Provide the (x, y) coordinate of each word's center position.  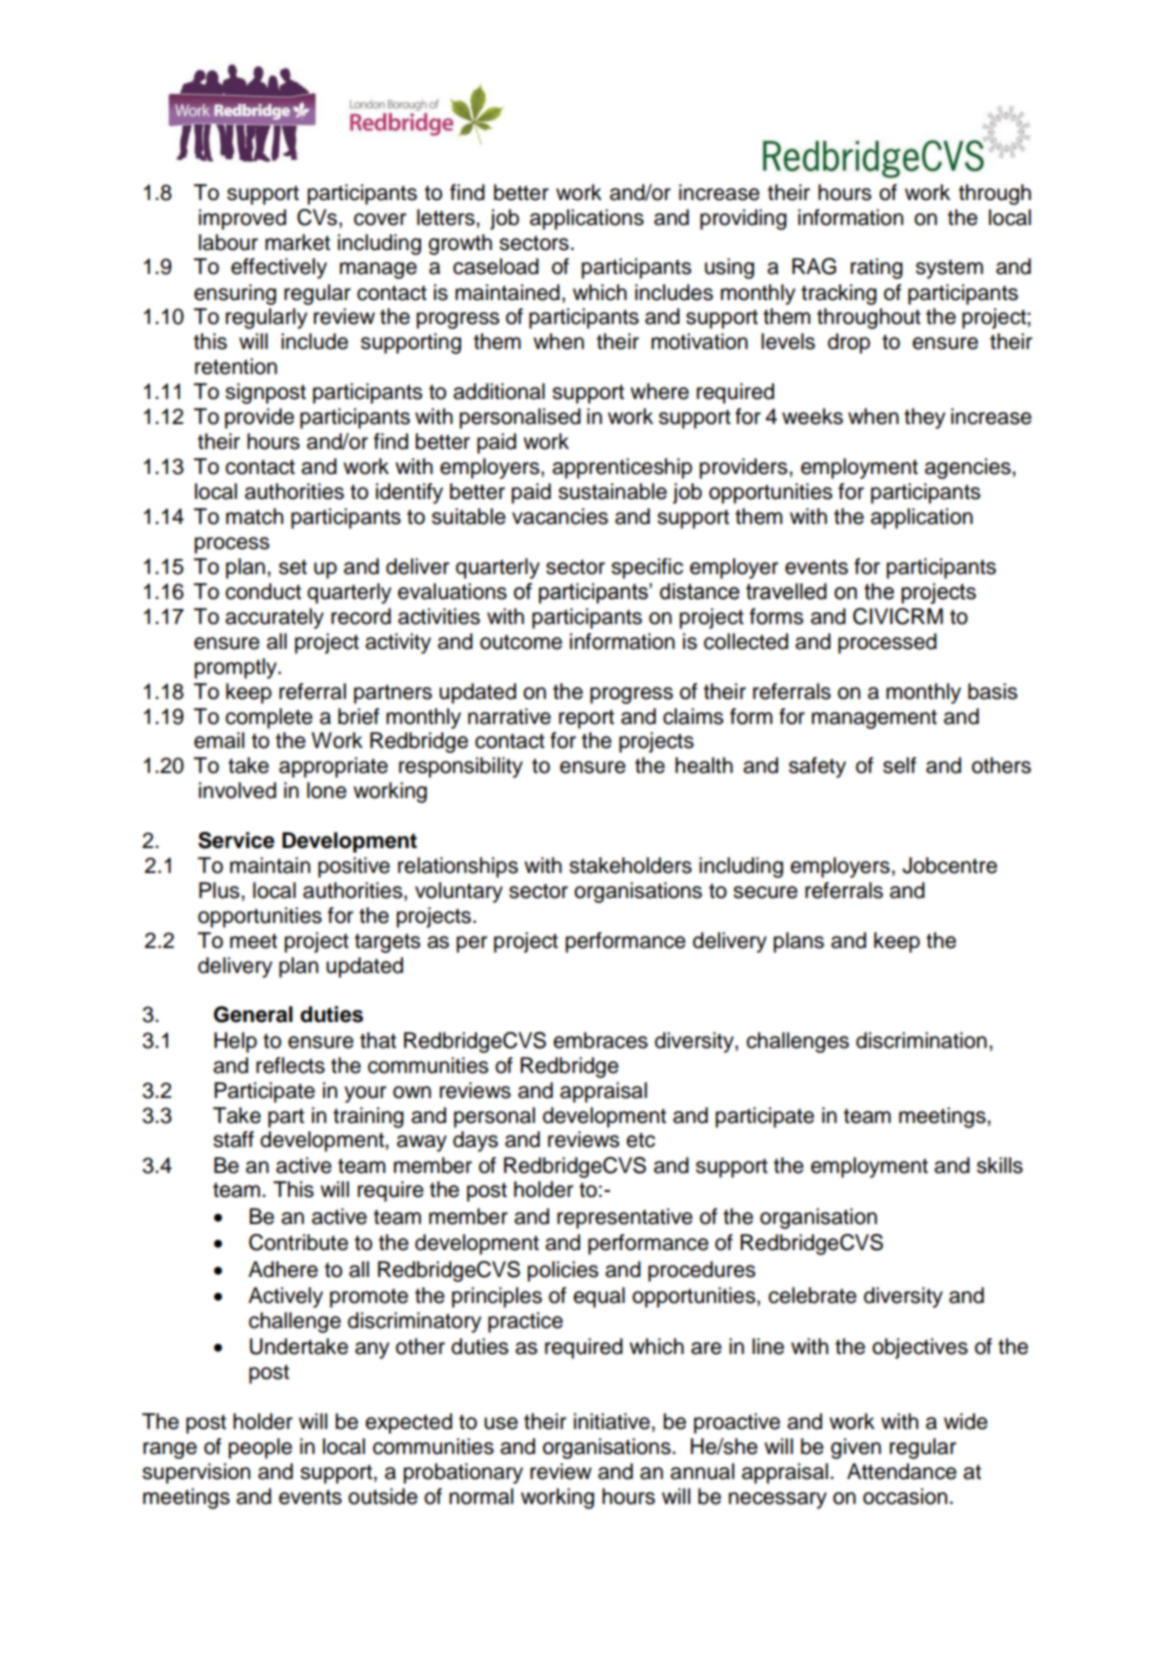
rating (877, 268)
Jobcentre (949, 865)
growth (460, 244)
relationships (458, 867)
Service (236, 840)
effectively (279, 268)
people (260, 1448)
